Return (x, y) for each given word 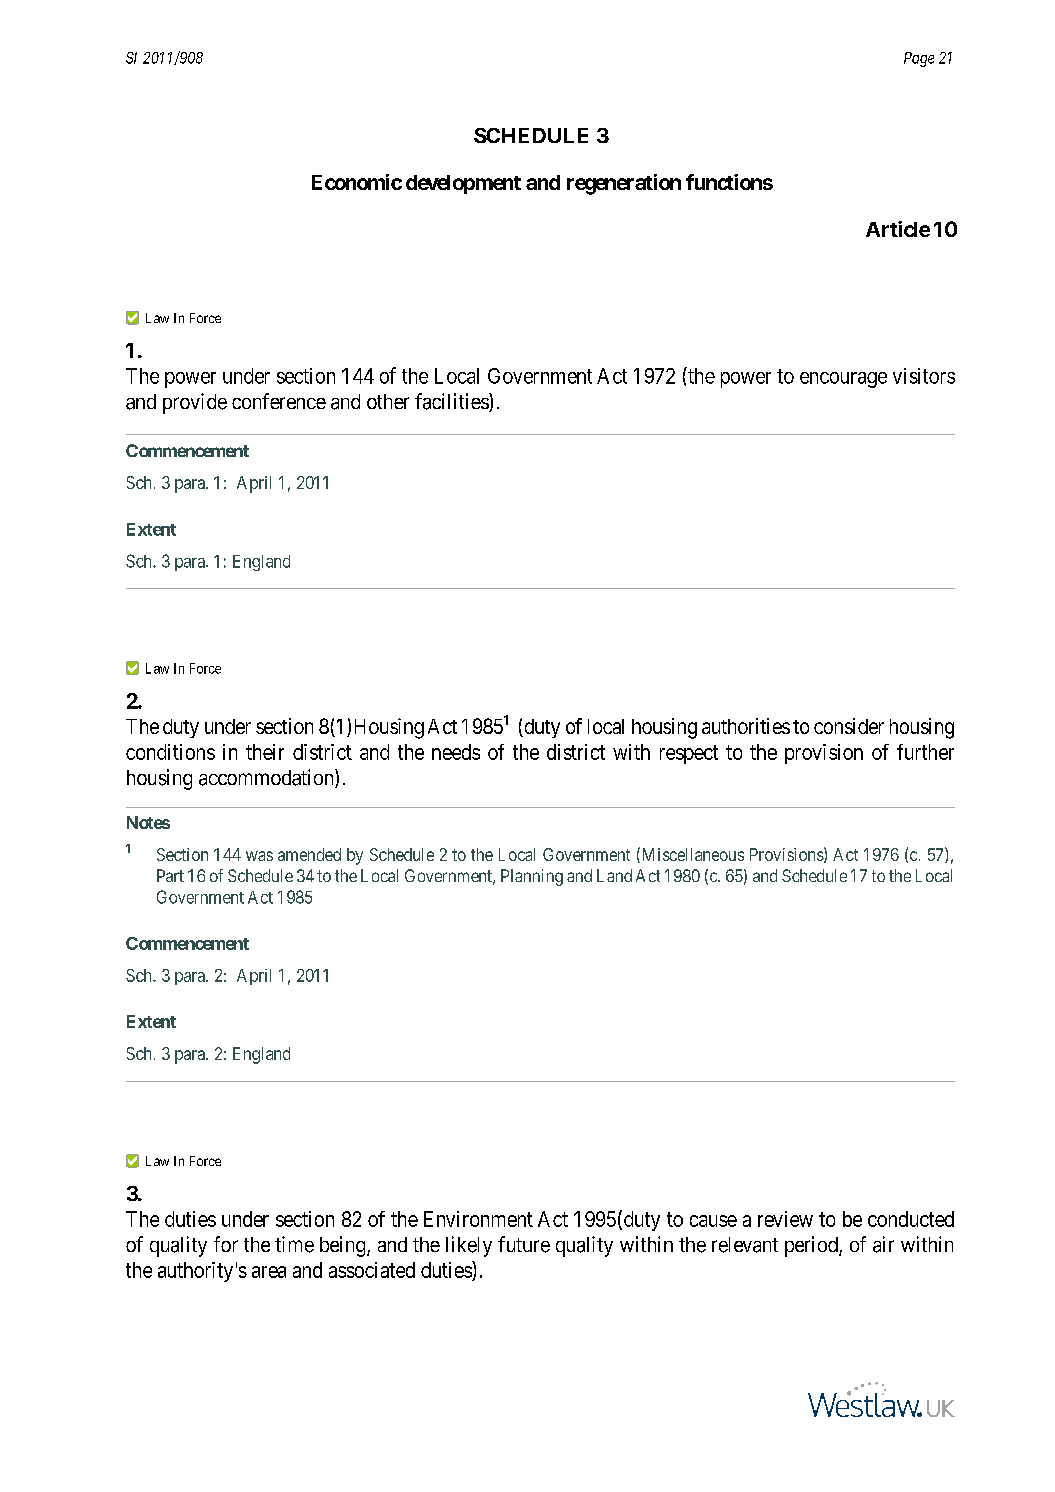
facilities (452, 402)
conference (279, 401)
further (925, 752)
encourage (843, 380)
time (294, 1244)
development (463, 184)
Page (919, 59)
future (524, 1244)
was (259, 856)
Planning (532, 877)
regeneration (624, 184)
